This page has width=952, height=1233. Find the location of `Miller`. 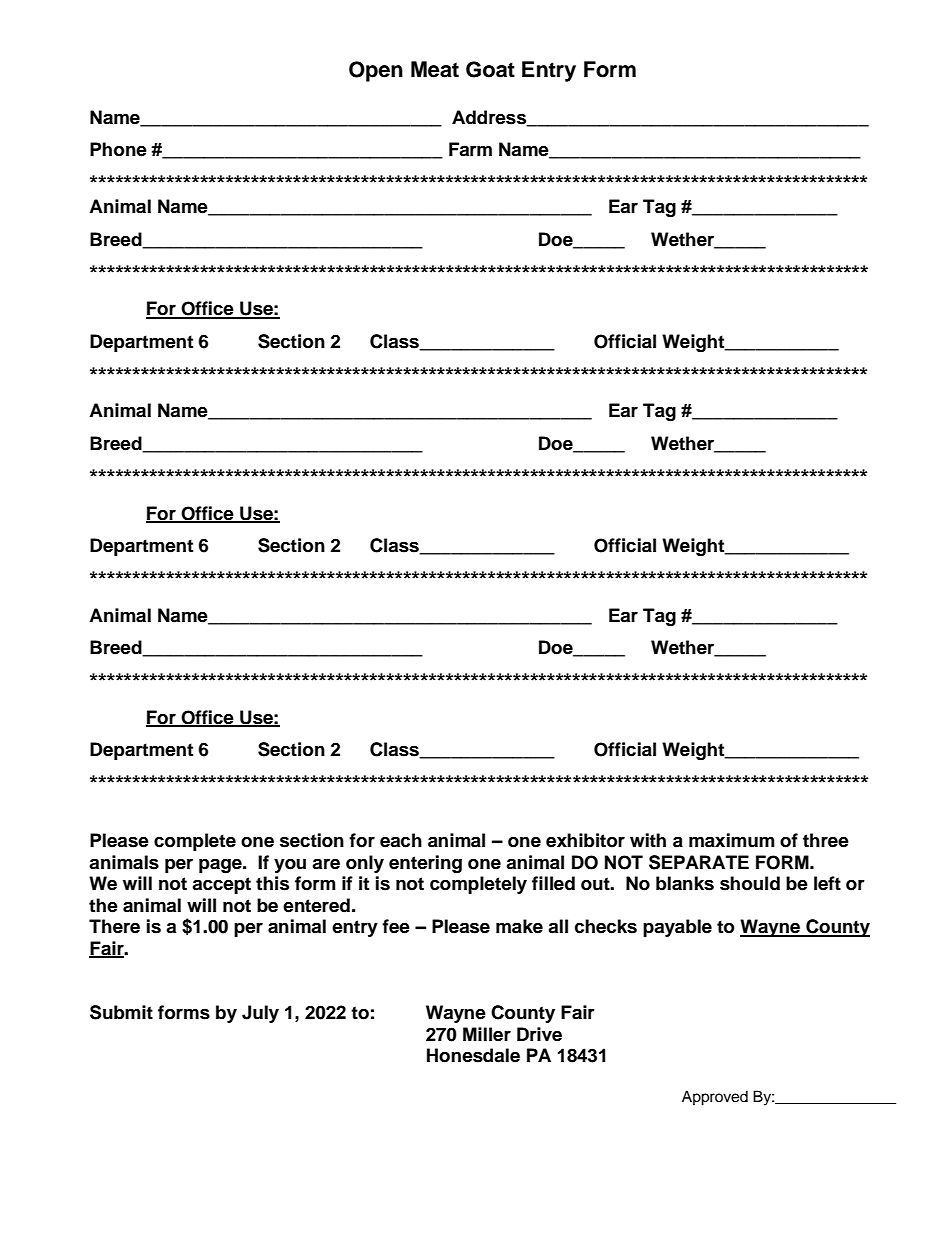

Miller is located at coordinates (487, 1034).
